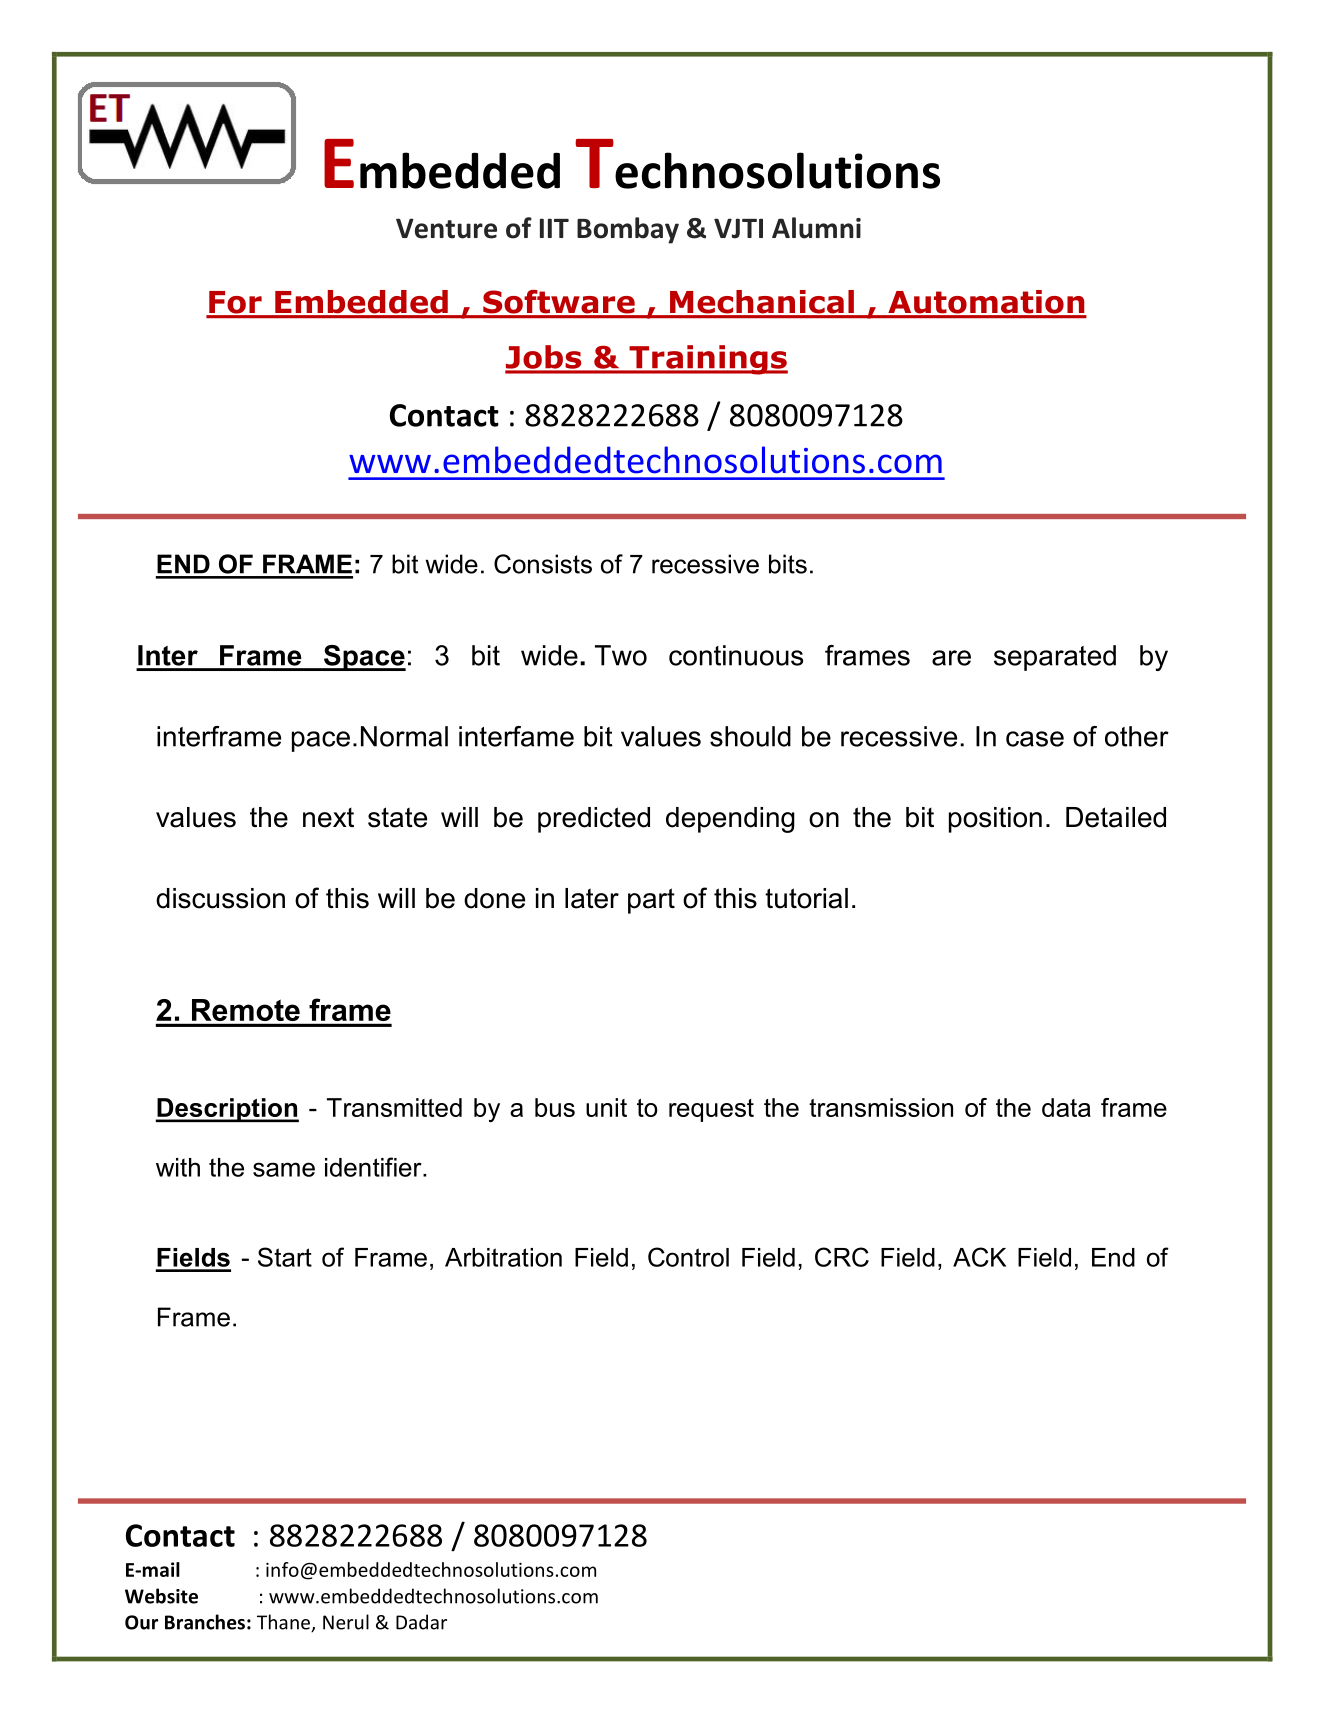  Describe the element at coordinates (543, 564) in the image. I see `Consists` at that location.
